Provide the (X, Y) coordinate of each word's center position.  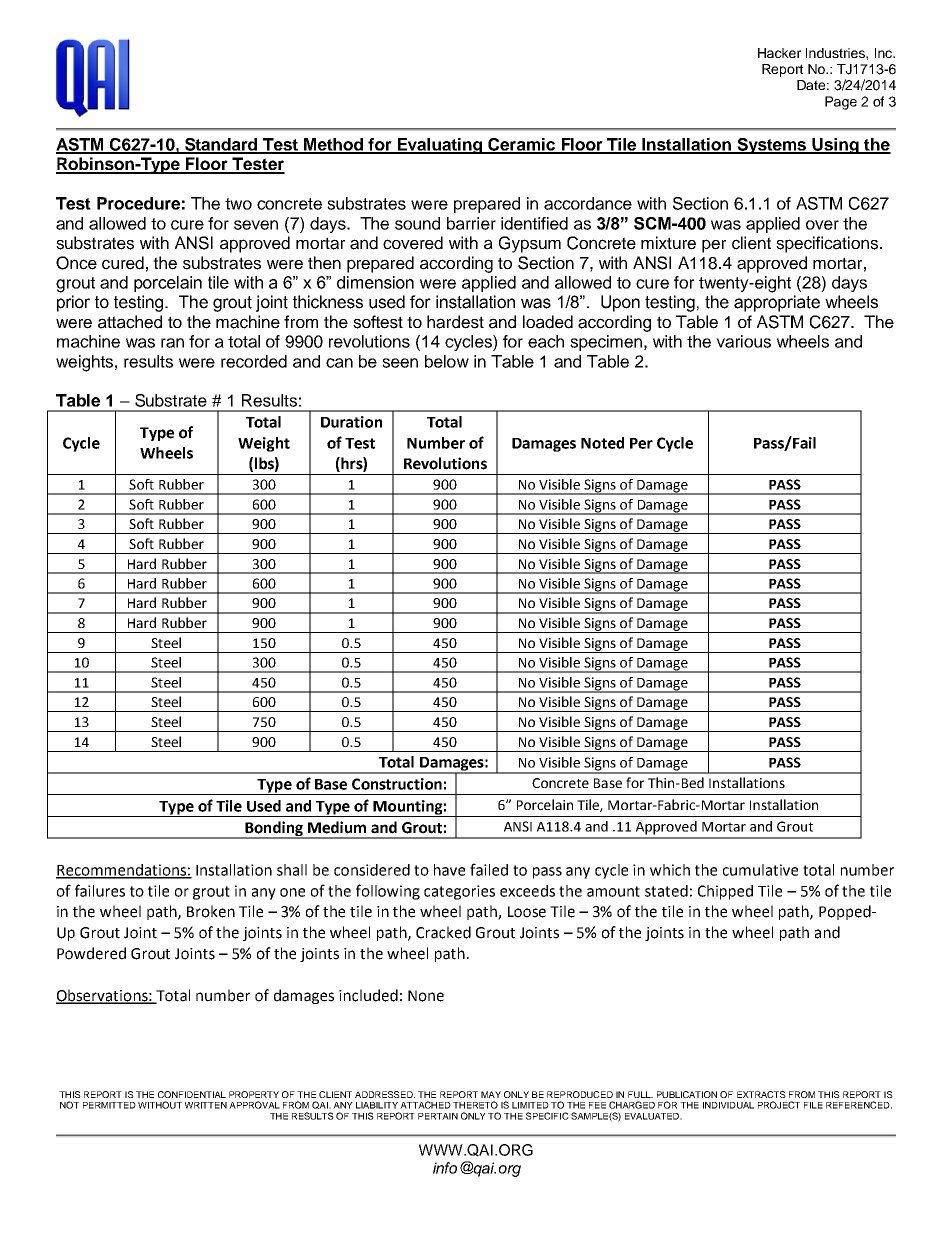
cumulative (760, 870)
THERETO (475, 1105)
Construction (397, 784)
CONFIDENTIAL (192, 1094)
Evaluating (440, 146)
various (743, 341)
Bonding (274, 829)
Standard (221, 145)
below (447, 361)
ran (172, 343)
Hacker (779, 53)
